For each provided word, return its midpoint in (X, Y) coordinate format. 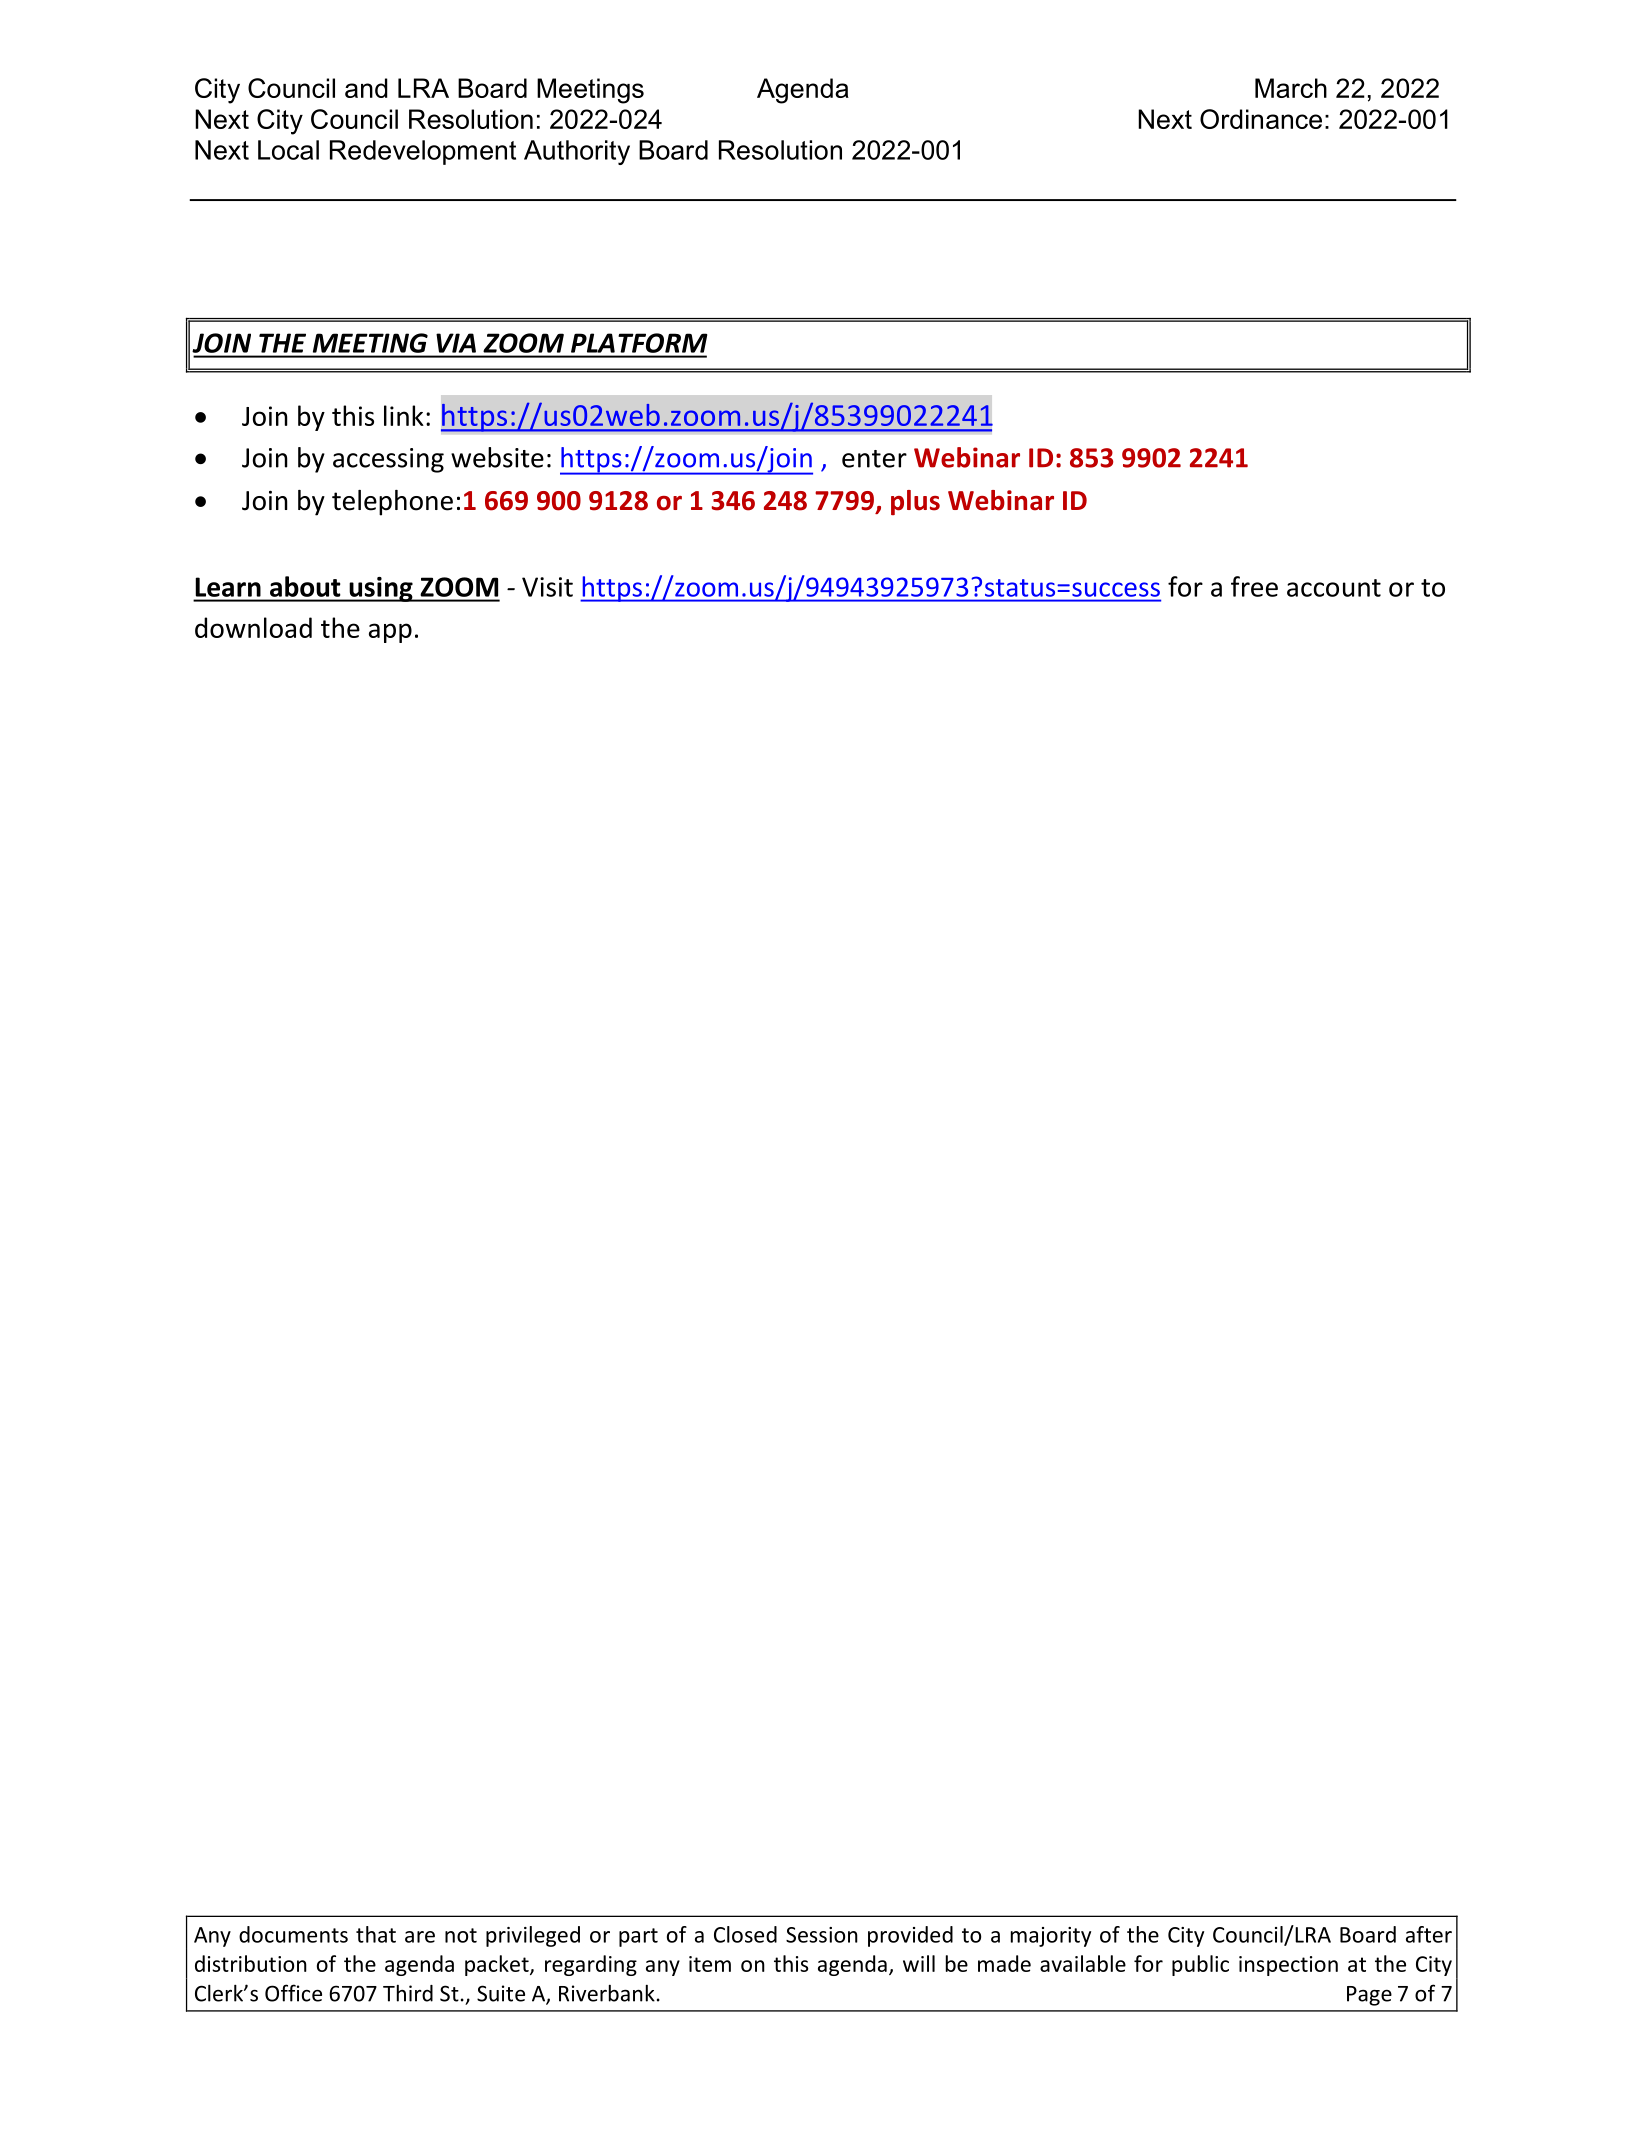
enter (874, 459)
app (390, 633)
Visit (547, 587)
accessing (388, 460)
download (253, 627)
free (1254, 586)
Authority (577, 152)
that (376, 1934)
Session (822, 1935)
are (420, 1937)
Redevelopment (423, 152)
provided (910, 1936)
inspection (1288, 1966)
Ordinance (1261, 119)
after (1429, 1934)
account (1334, 588)
